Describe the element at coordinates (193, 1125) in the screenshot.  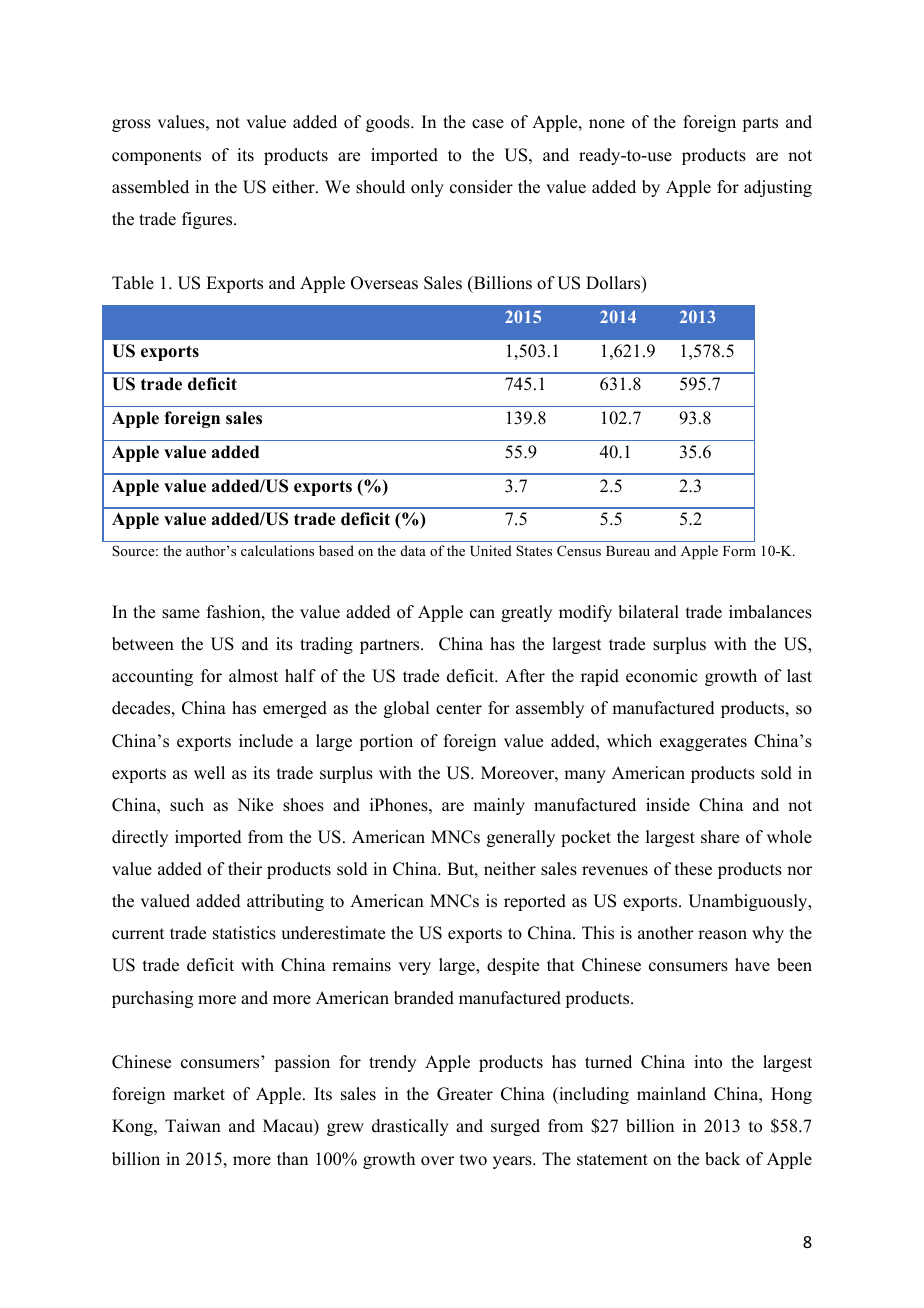
I see `Taiwan` at that location.
